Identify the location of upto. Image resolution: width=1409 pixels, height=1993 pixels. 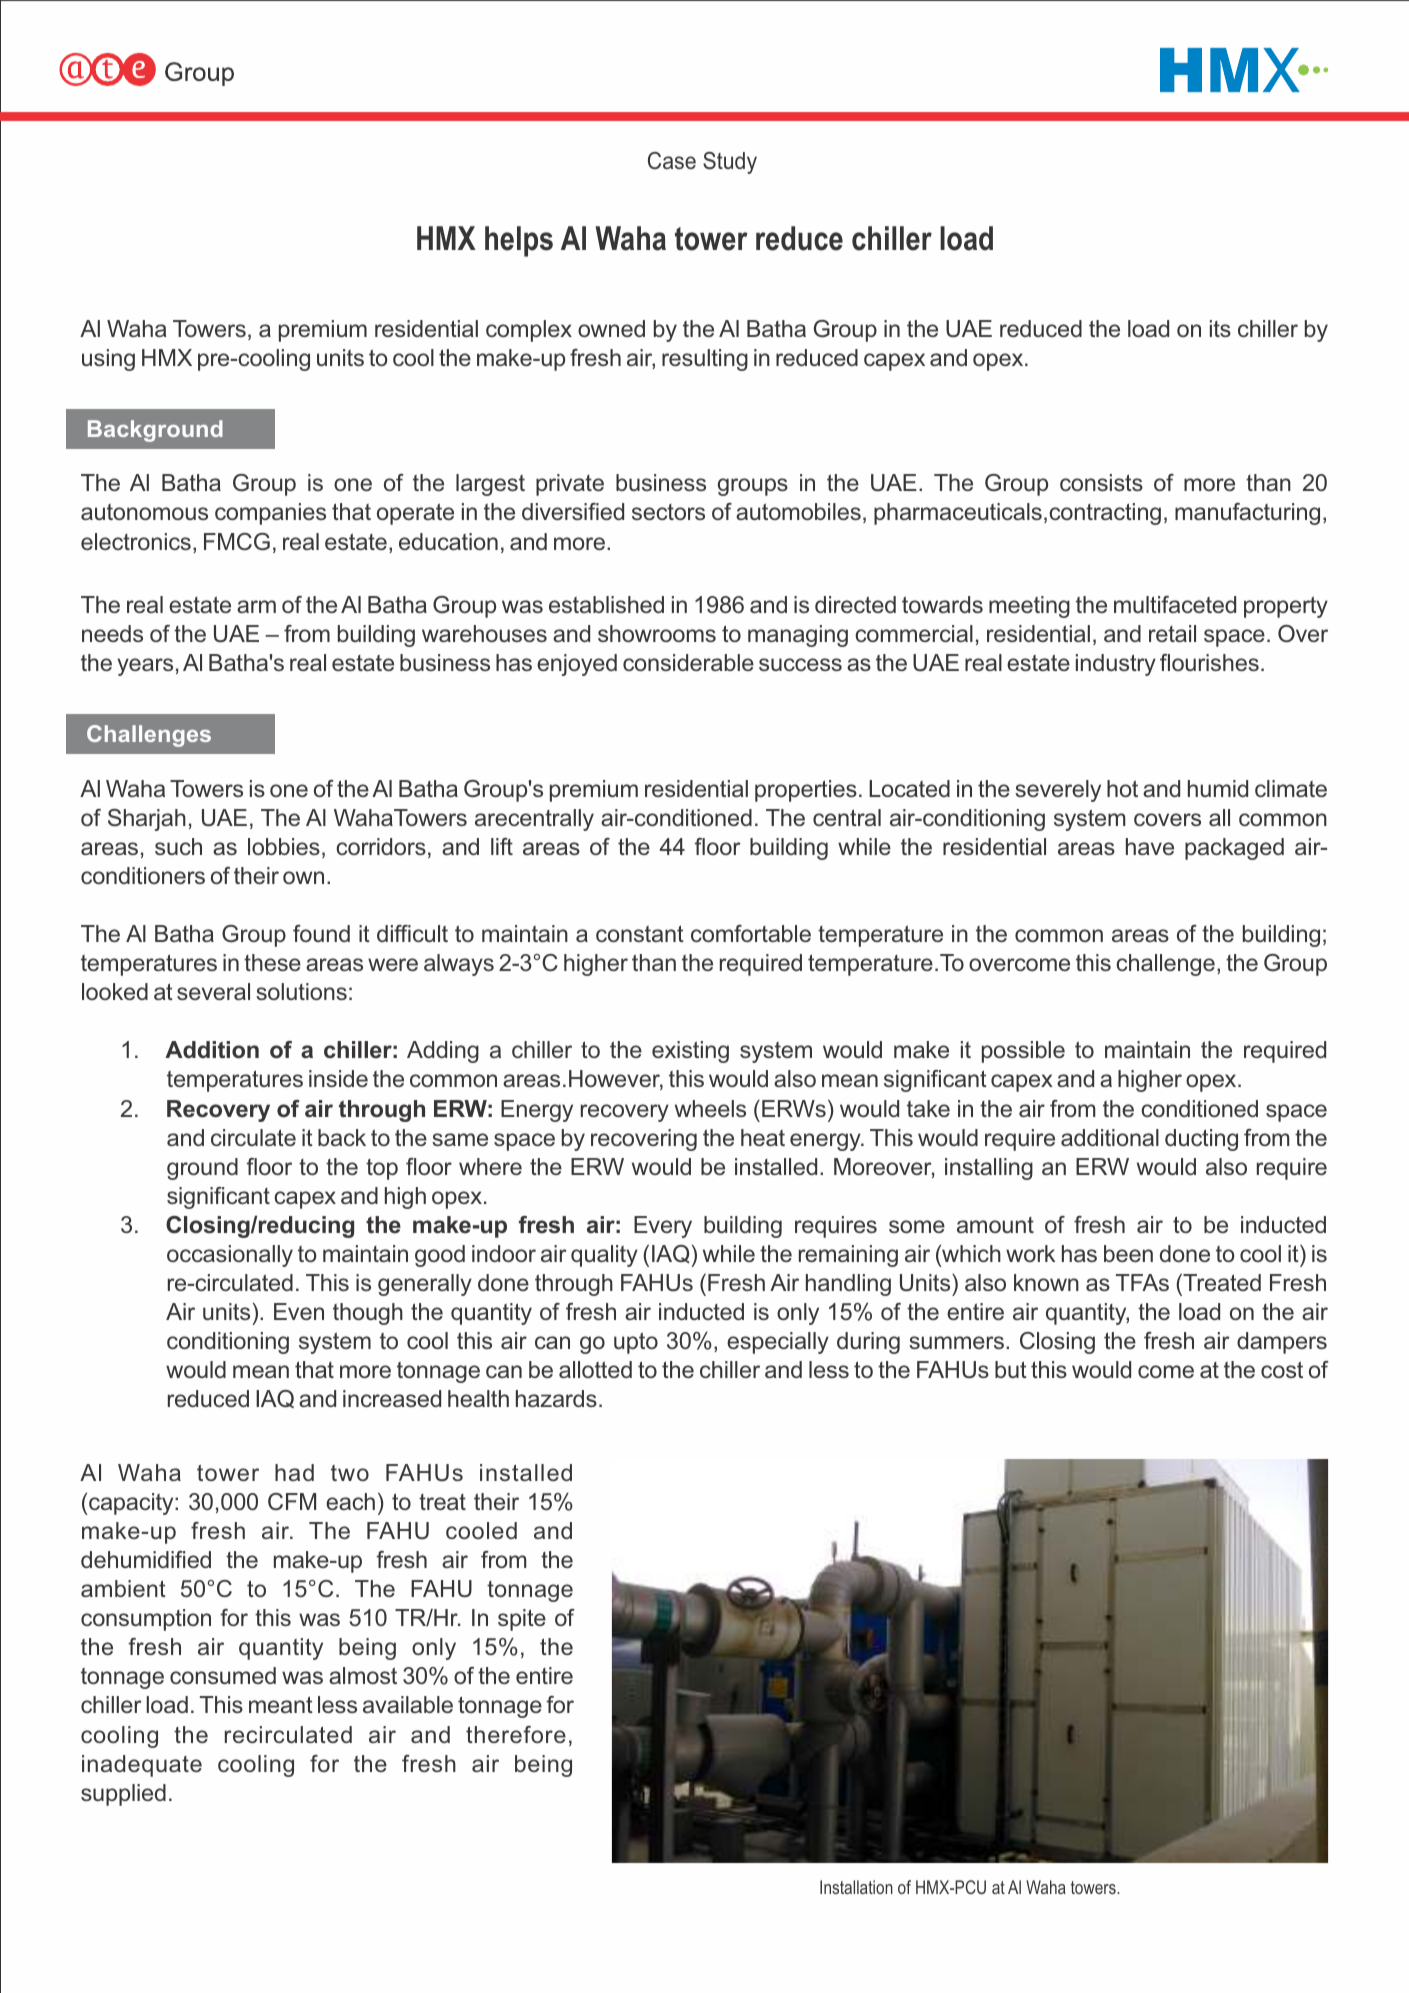
(636, 1343).
